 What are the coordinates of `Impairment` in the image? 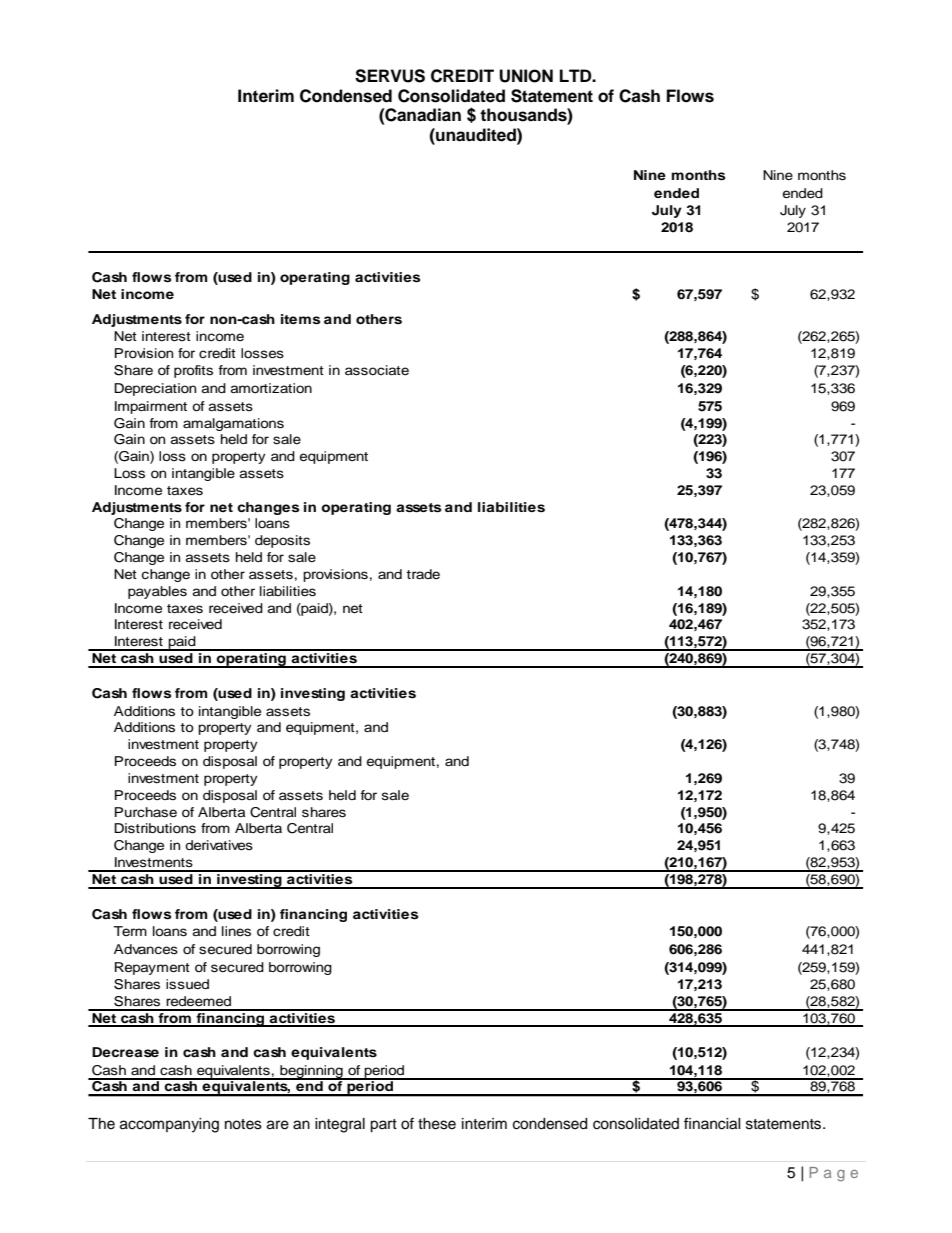 It's located at (151, 407).
